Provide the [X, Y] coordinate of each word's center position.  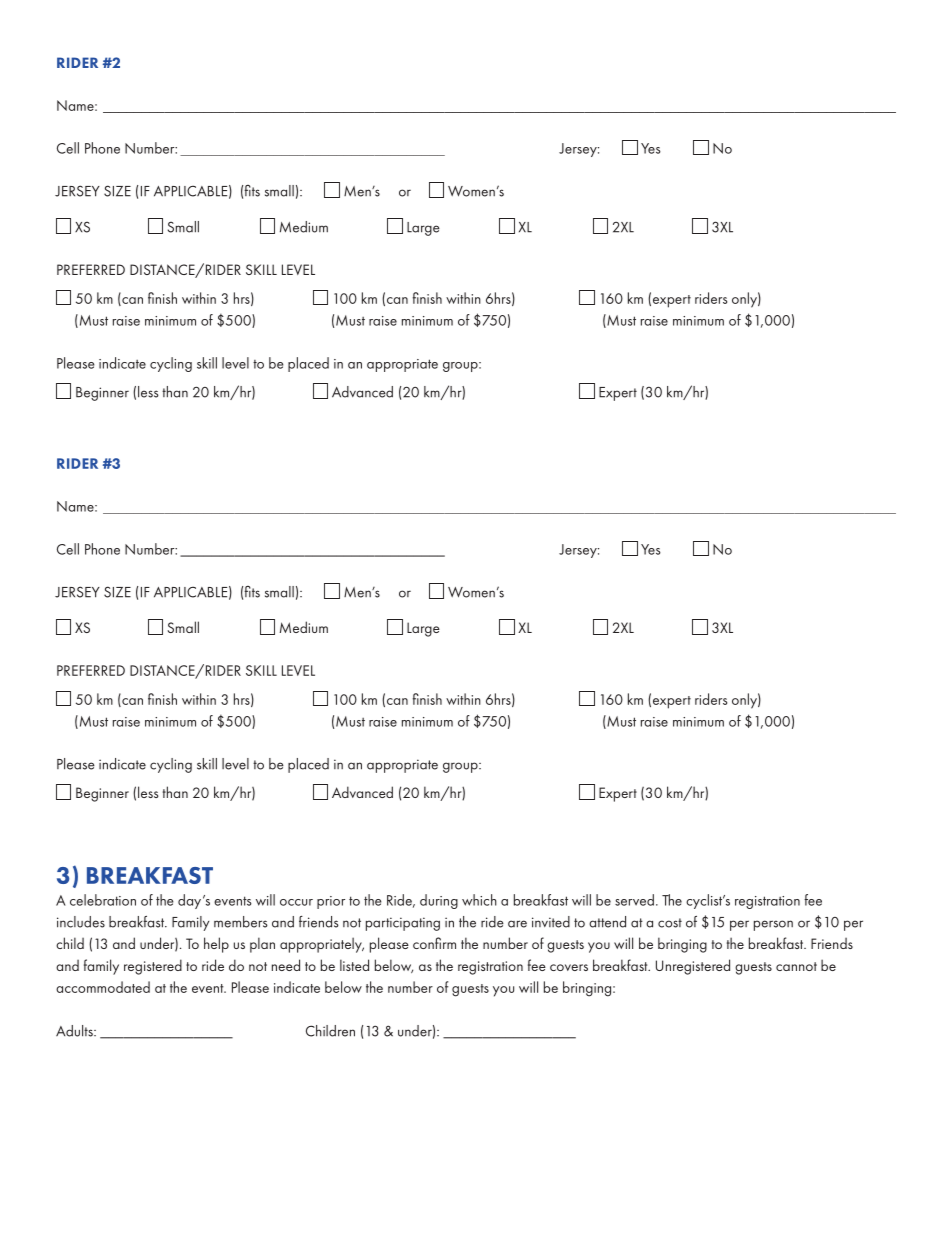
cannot [796, 966]
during [439, 901]
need [286, 965]
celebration [103, 900]
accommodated [103, 987]
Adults [75, 1031]
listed [354, 965]
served [634, 900]
